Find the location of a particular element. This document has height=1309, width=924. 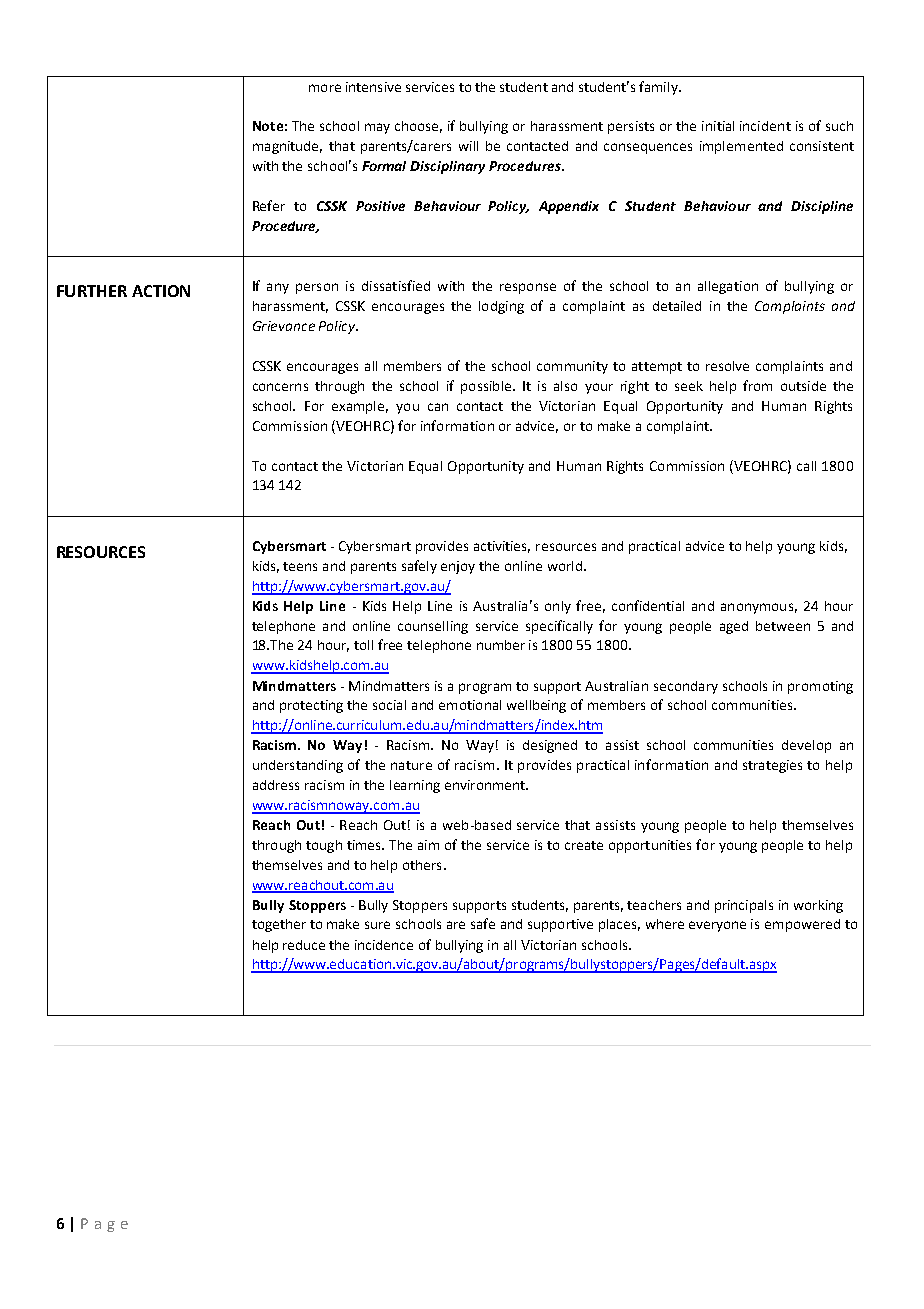

teens is located at coordinates (300, 566).
